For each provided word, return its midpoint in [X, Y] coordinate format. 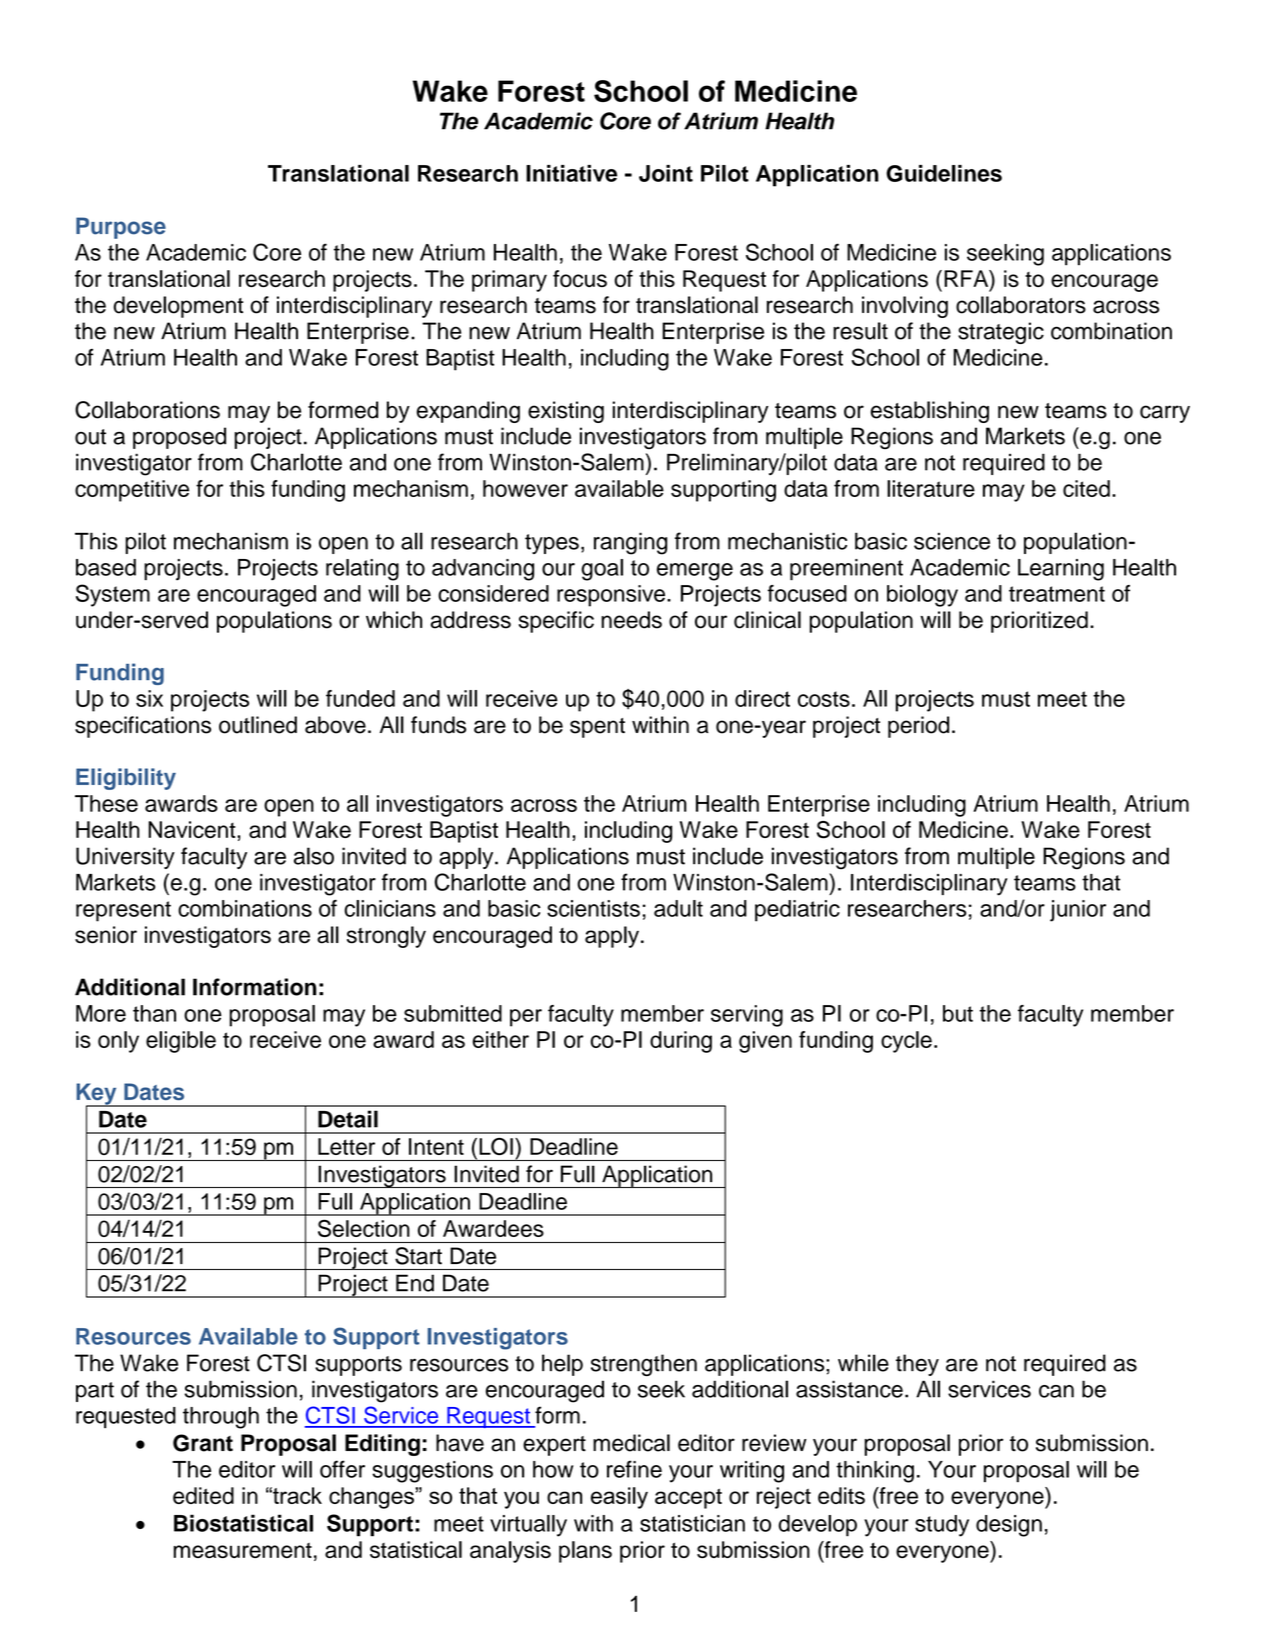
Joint [666, 173]
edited [203, 1495]
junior [1078, 911]
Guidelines [944, 173]
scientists [593, 908]
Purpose [121, 228]
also [314, 856]
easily [619, 1498]
